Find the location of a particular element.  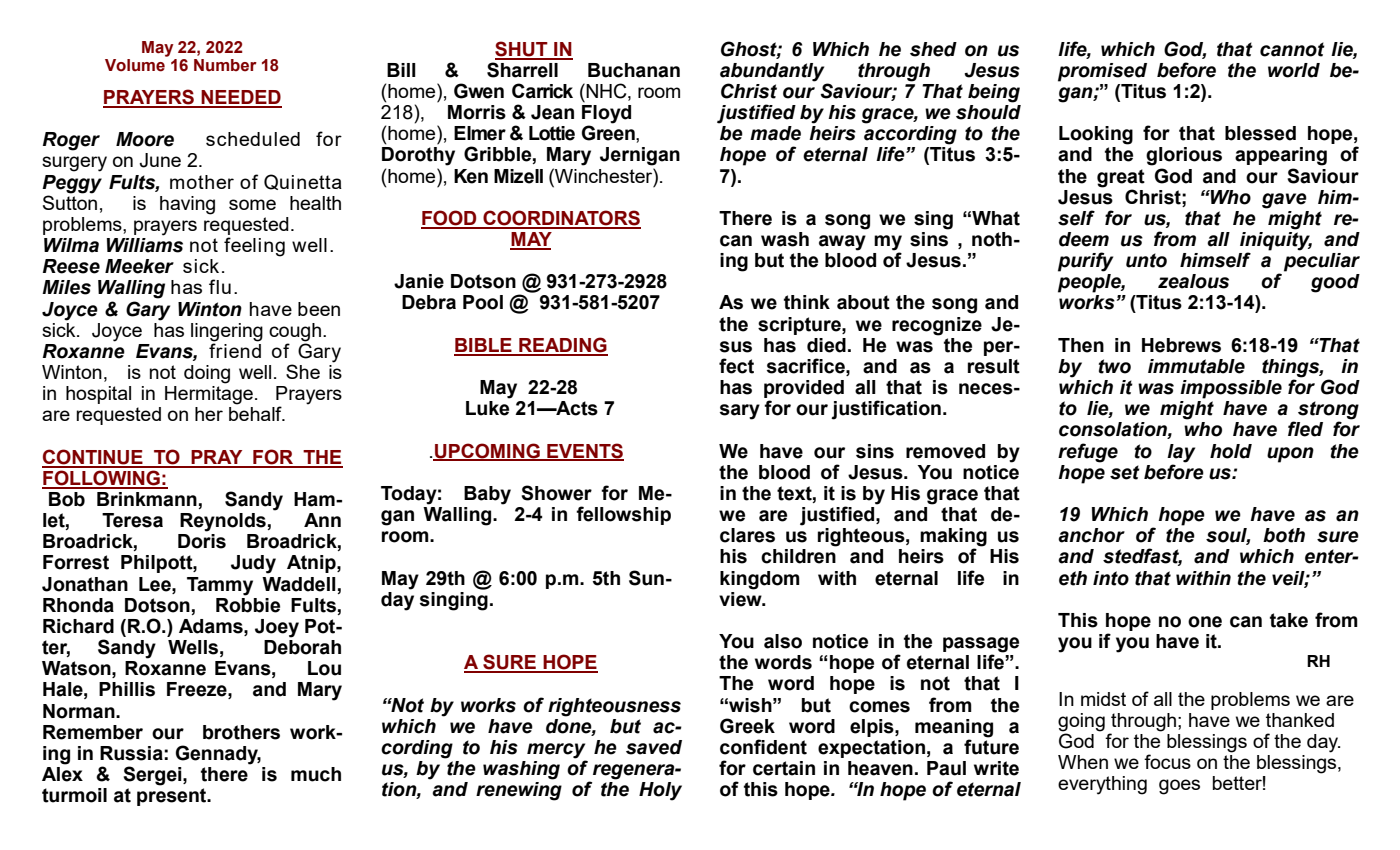

goes is located at coordinates (1179, 787).
